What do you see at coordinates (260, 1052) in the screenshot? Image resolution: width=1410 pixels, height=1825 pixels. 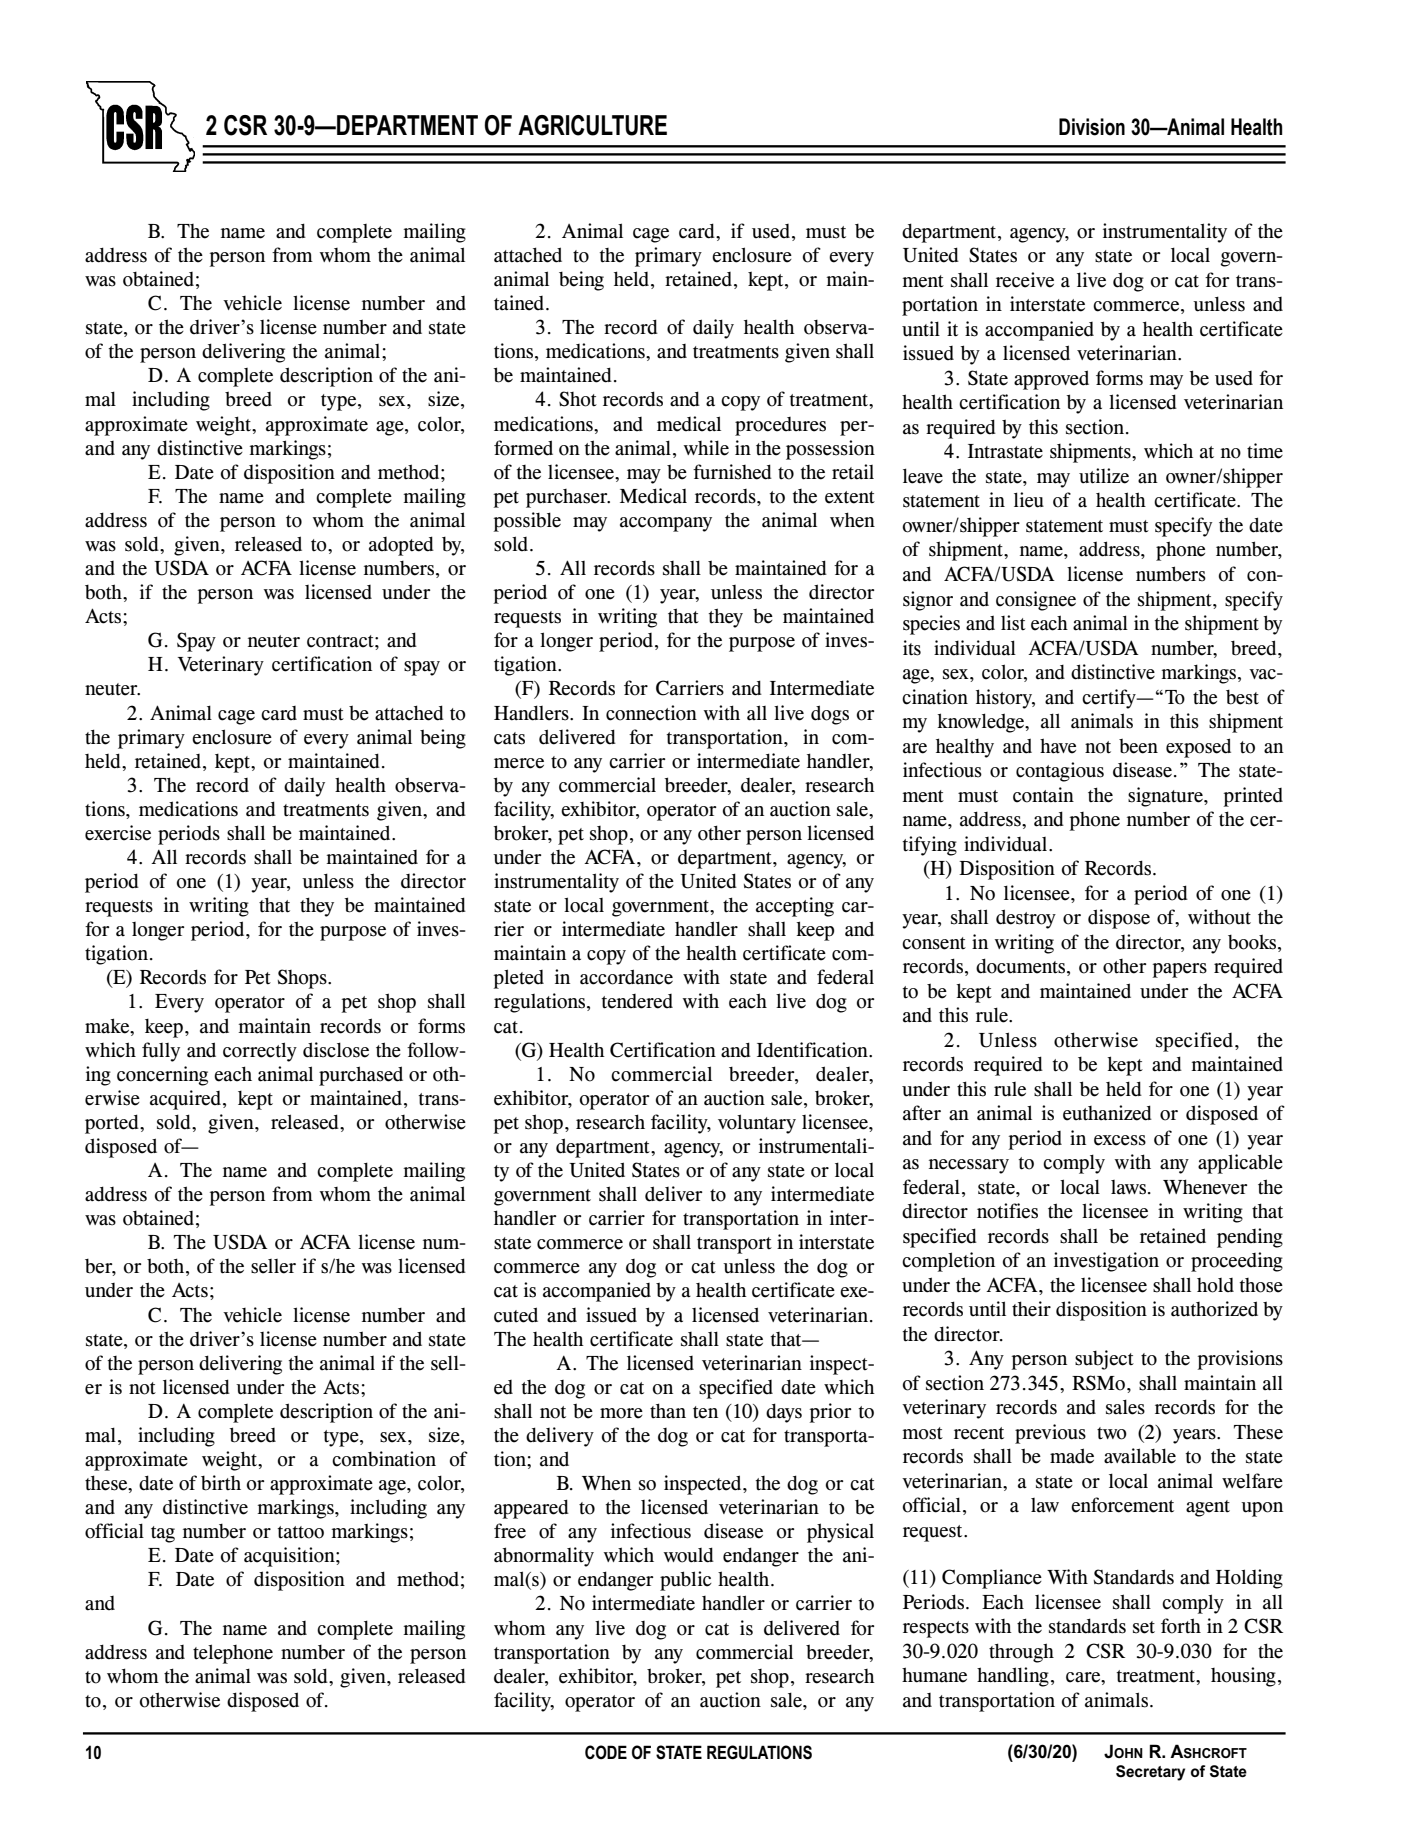 I see `correctly` at bounding box center [260, 1052].
